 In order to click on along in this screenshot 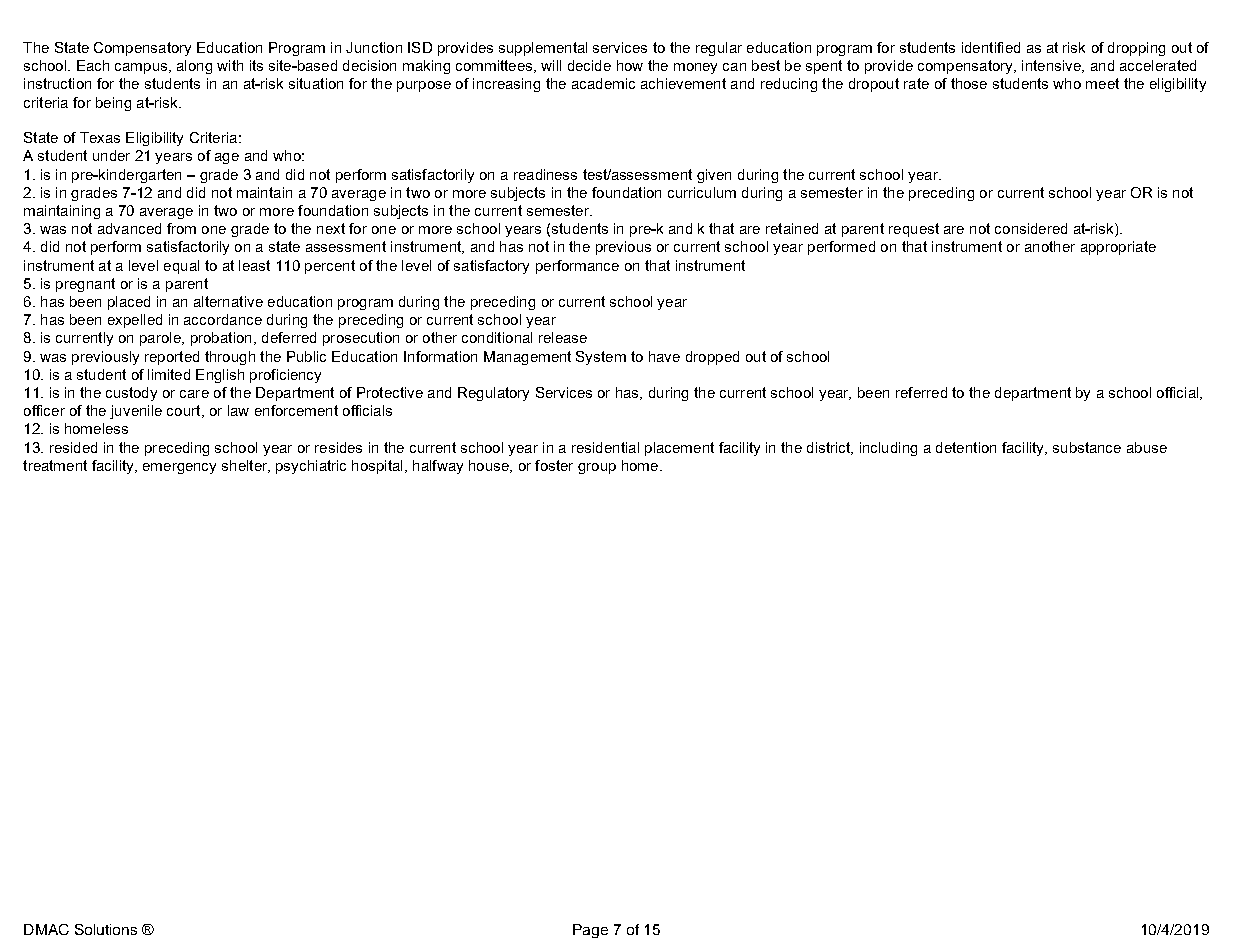, I will do `click(194, 67)`.
